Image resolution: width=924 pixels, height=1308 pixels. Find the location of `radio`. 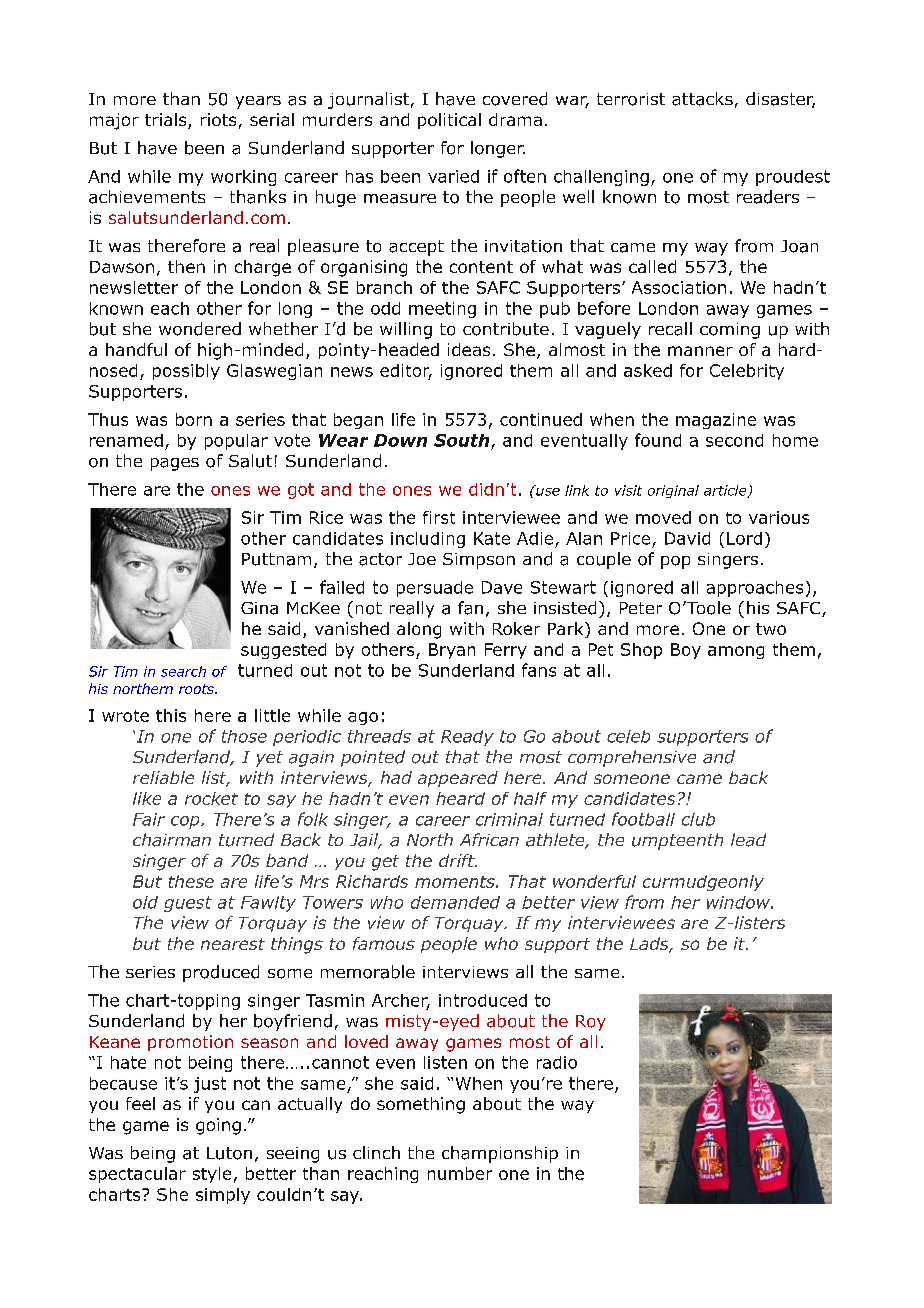

radio is located at coordinates (557, 1062).
